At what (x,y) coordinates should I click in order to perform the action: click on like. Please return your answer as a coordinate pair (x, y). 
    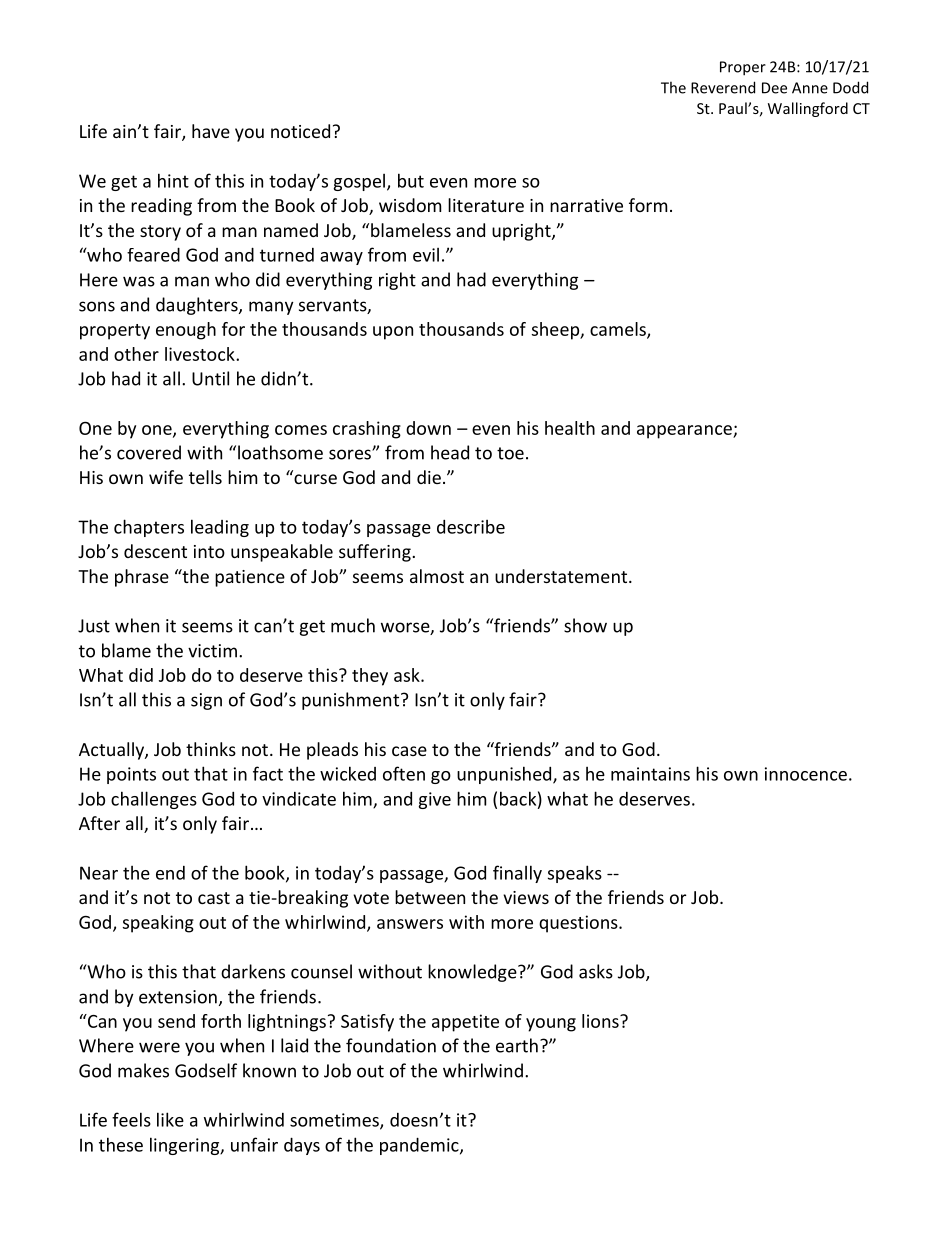
    Looking at the image, I should click on (170, 1119).
